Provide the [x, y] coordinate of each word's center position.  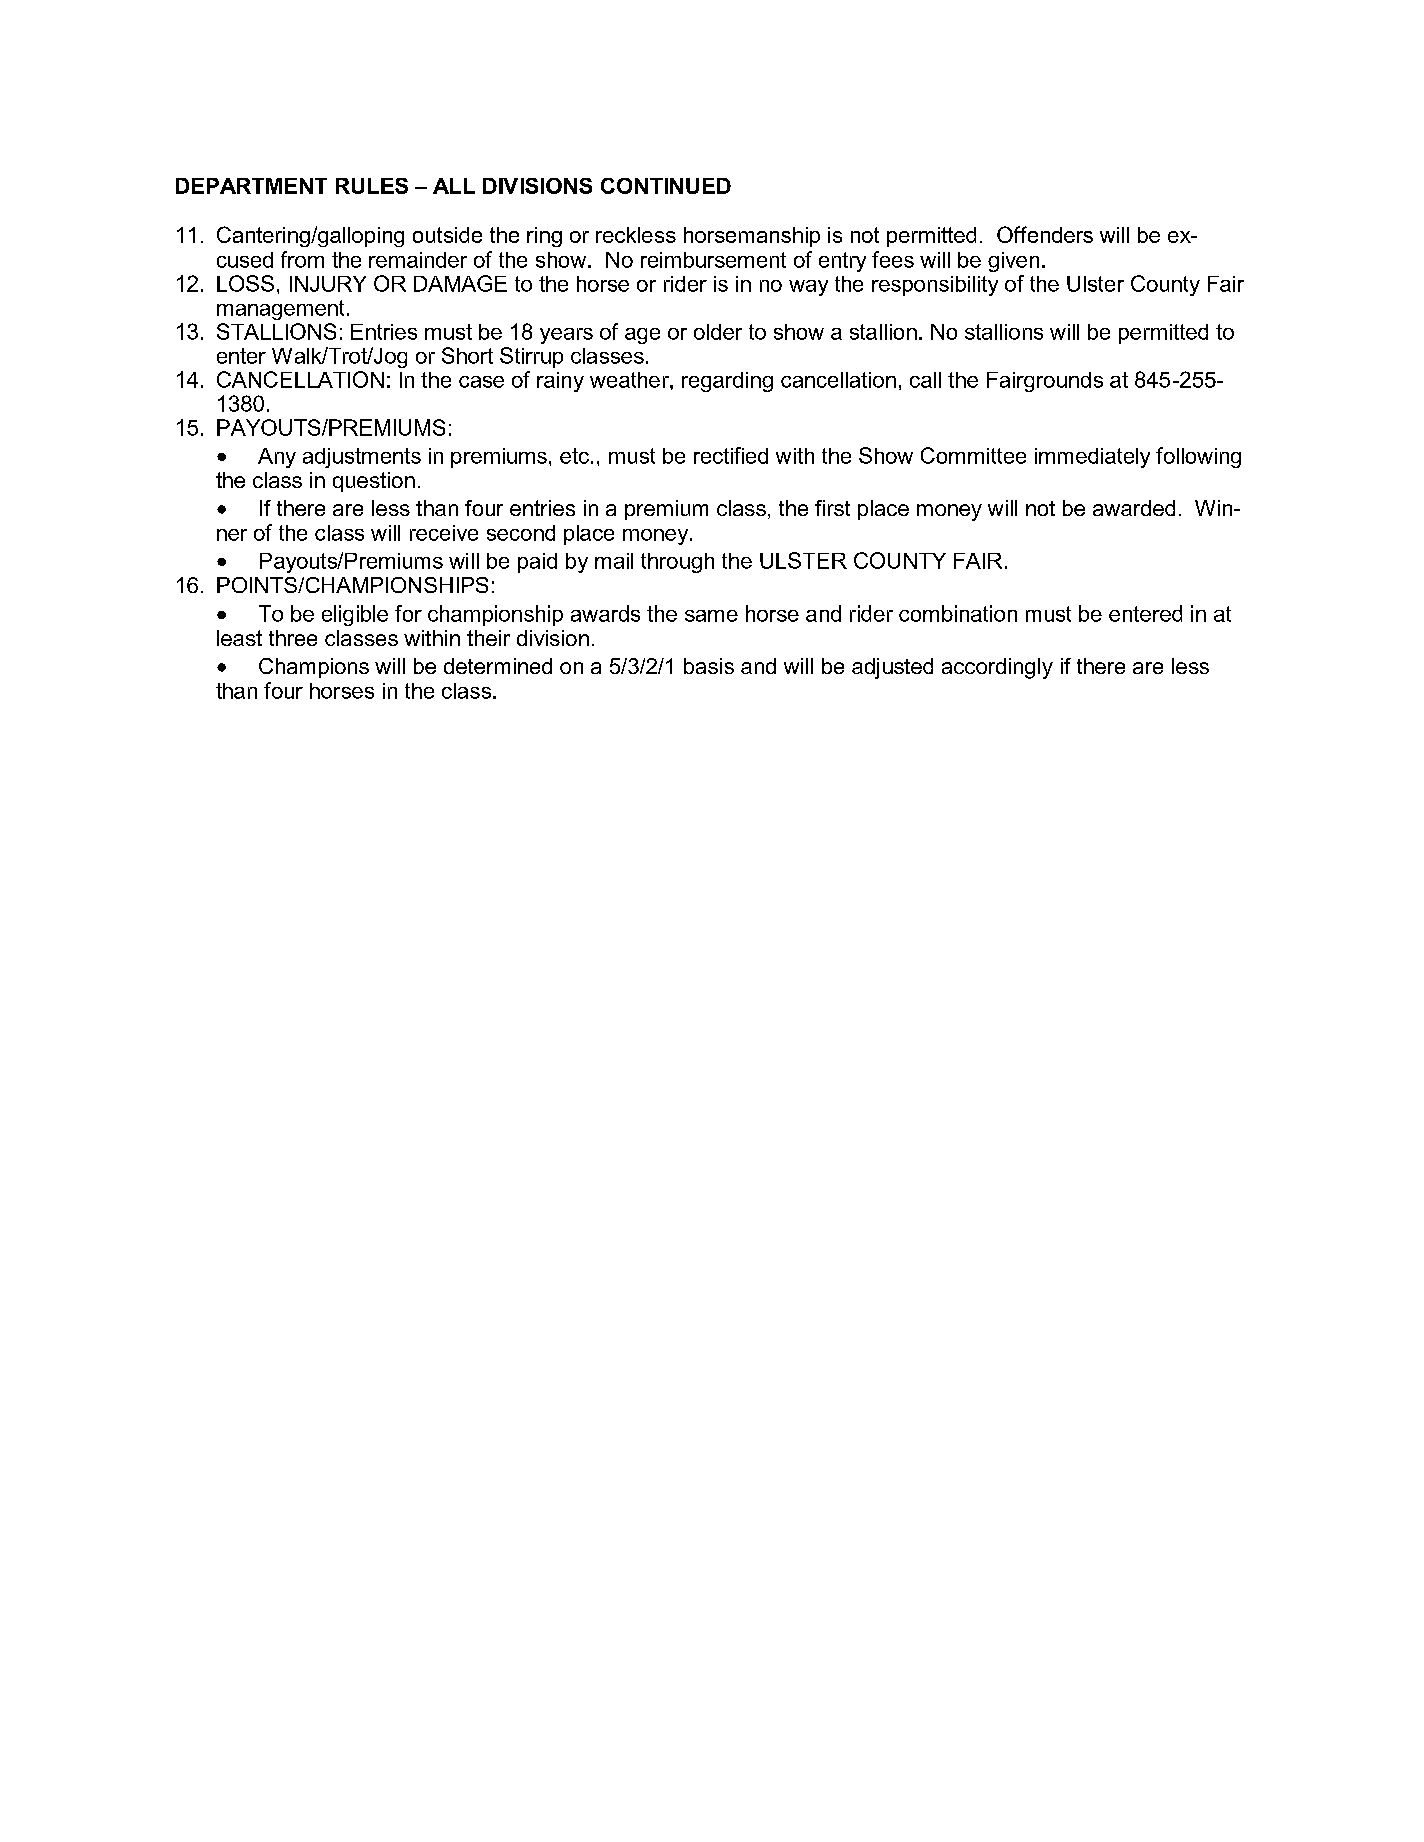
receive [444, 533]
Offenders [1045, 234]
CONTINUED [666, 186]
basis [709, 666]
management [280, 310]
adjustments [362, 458]
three [293, 638]
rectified [731, 455]
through [677, 563]
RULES [372, 186]
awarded [1134, 508]
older [718, 332]
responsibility [935, 286]
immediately [1092, 458]
